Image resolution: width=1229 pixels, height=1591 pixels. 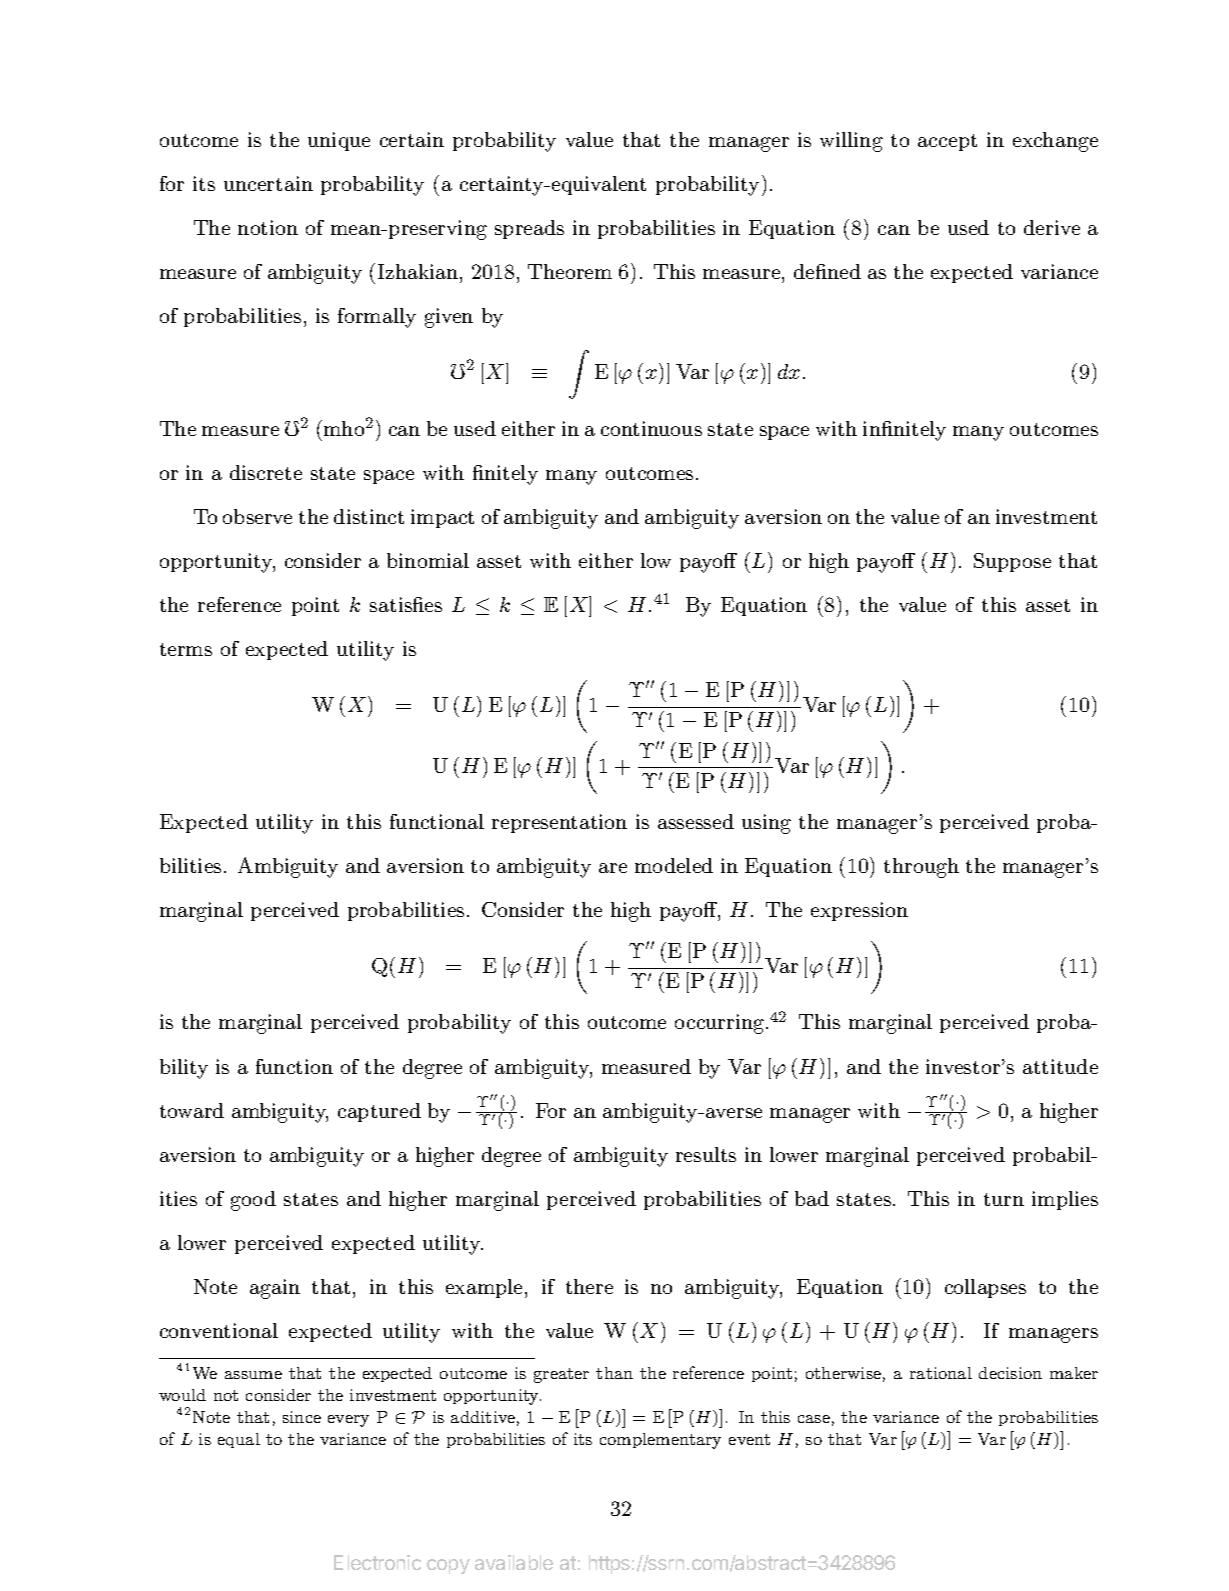 What do you see at coordinates (660, 1441) in the document?
I see `complementary` at bounding box center [660, 1441].
